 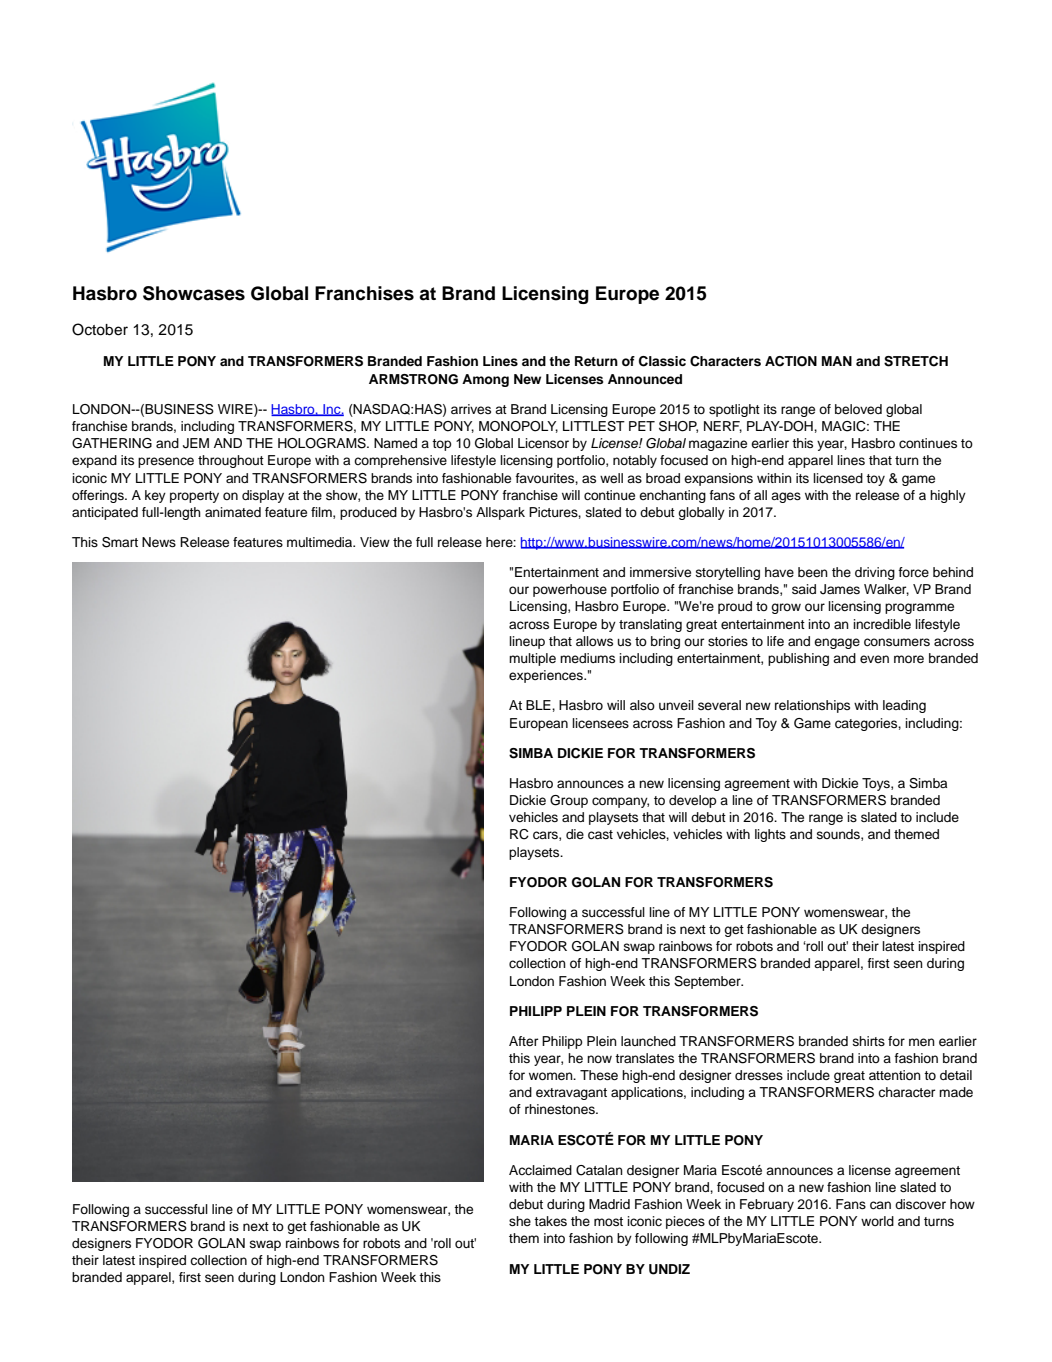 I want to click on she, so click(x=520, y=1221).
